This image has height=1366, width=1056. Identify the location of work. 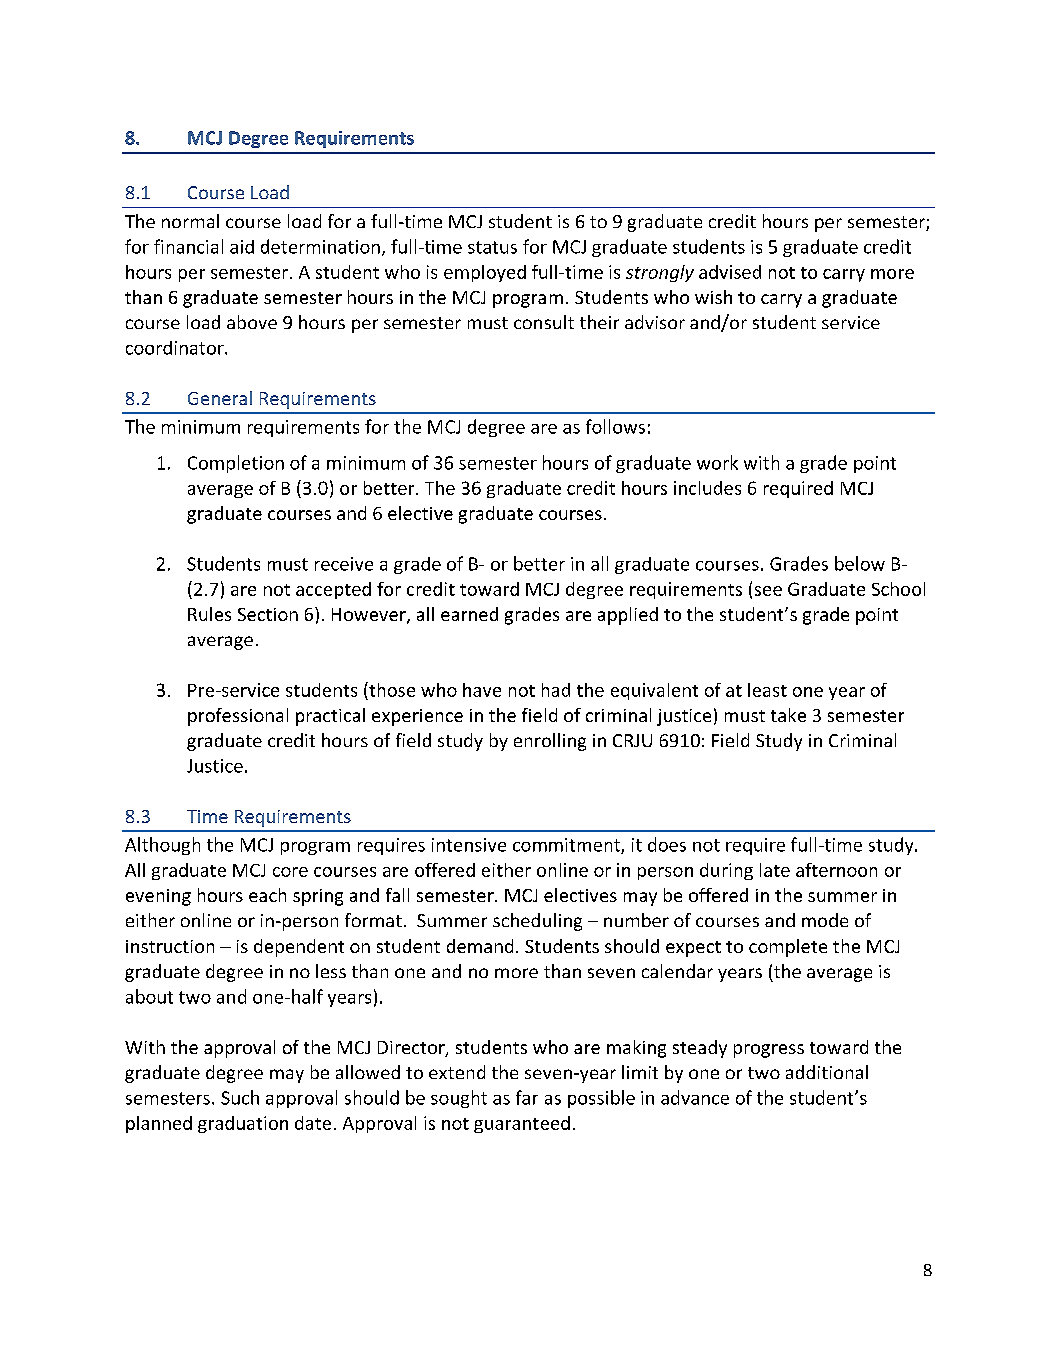
(717, 462).
